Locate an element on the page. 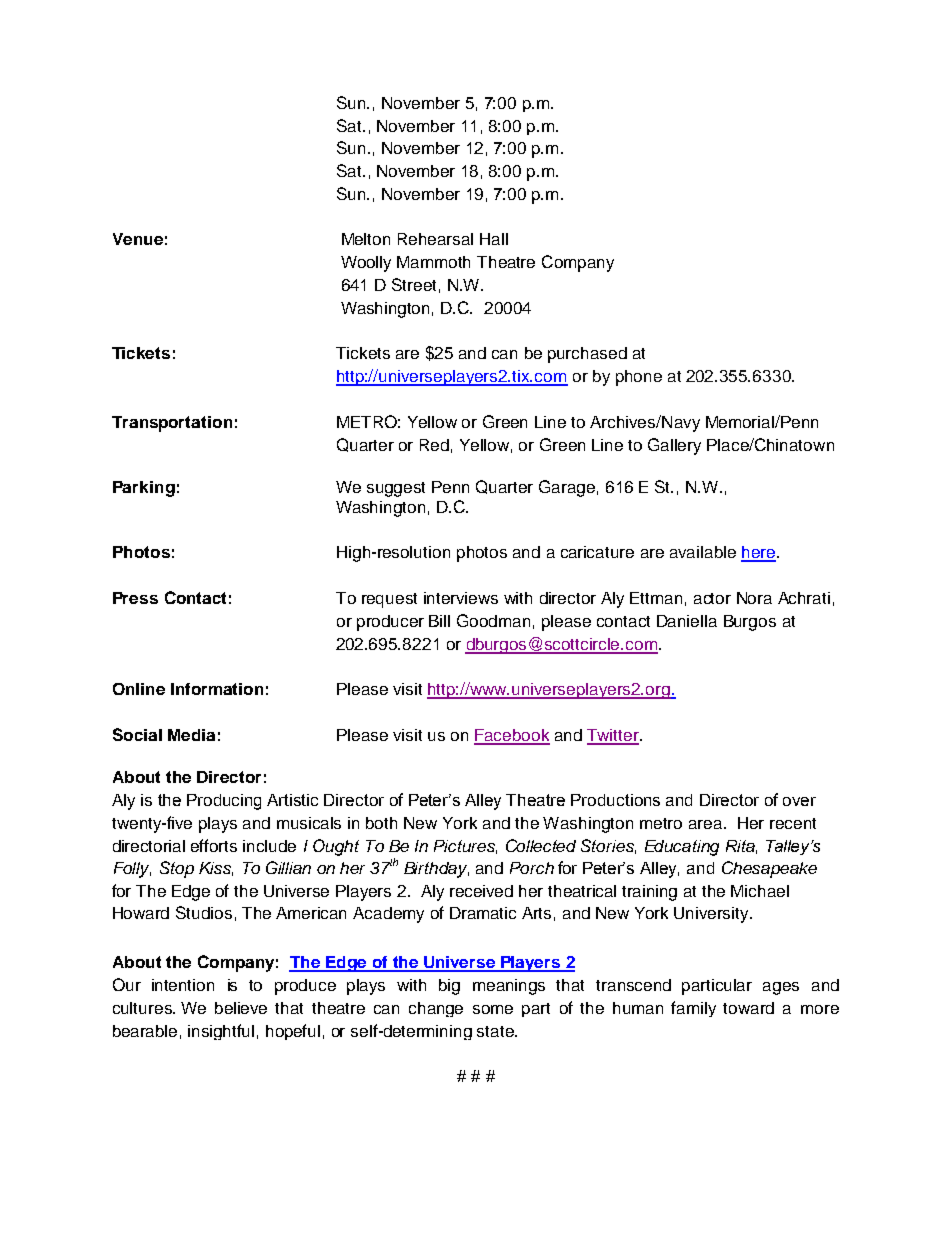 The width and height of the document is (952, 1233). believe is located at coordinates (241, 1008).
